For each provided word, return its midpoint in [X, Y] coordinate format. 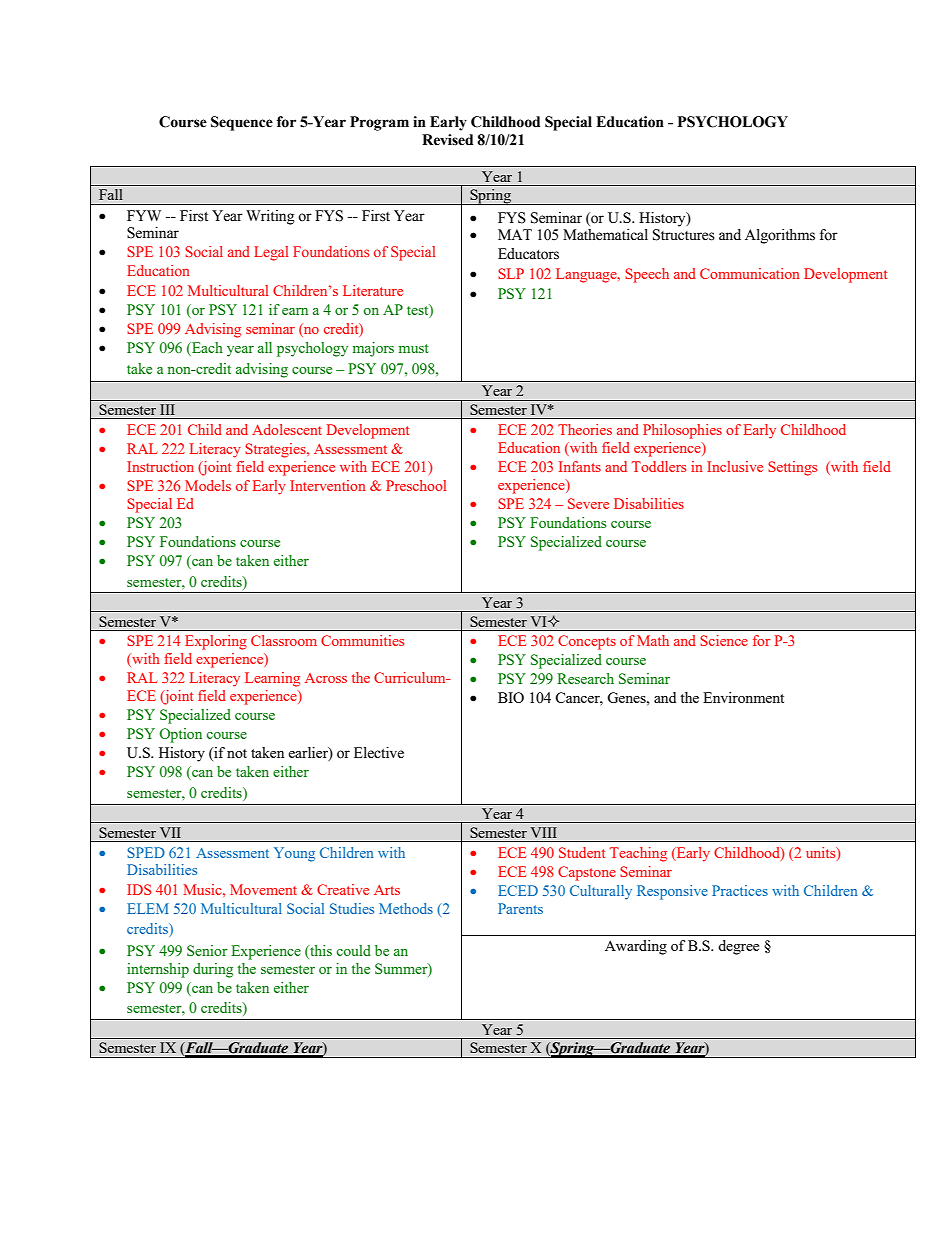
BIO [511, 697]
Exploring [216, 642]
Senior [207, 950]
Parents [520, 908]
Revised [447, 140]
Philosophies [682, 431]
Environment [743, 697]
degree [738, 947]
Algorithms [780, 236]
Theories [585, 429]
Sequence [242, 123]
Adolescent [287, 429]
